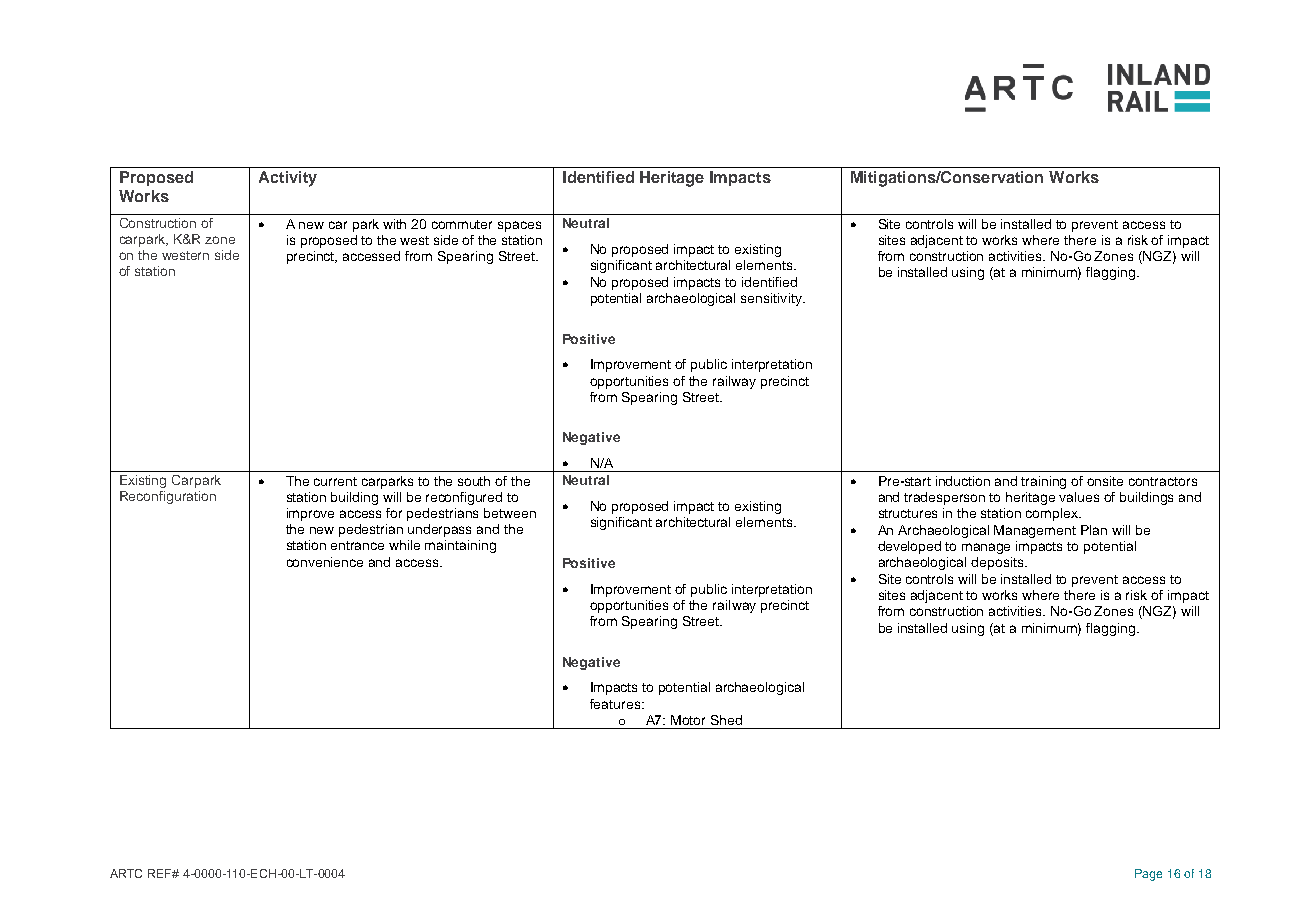  I want to click on Motor, so click(688, 720).
